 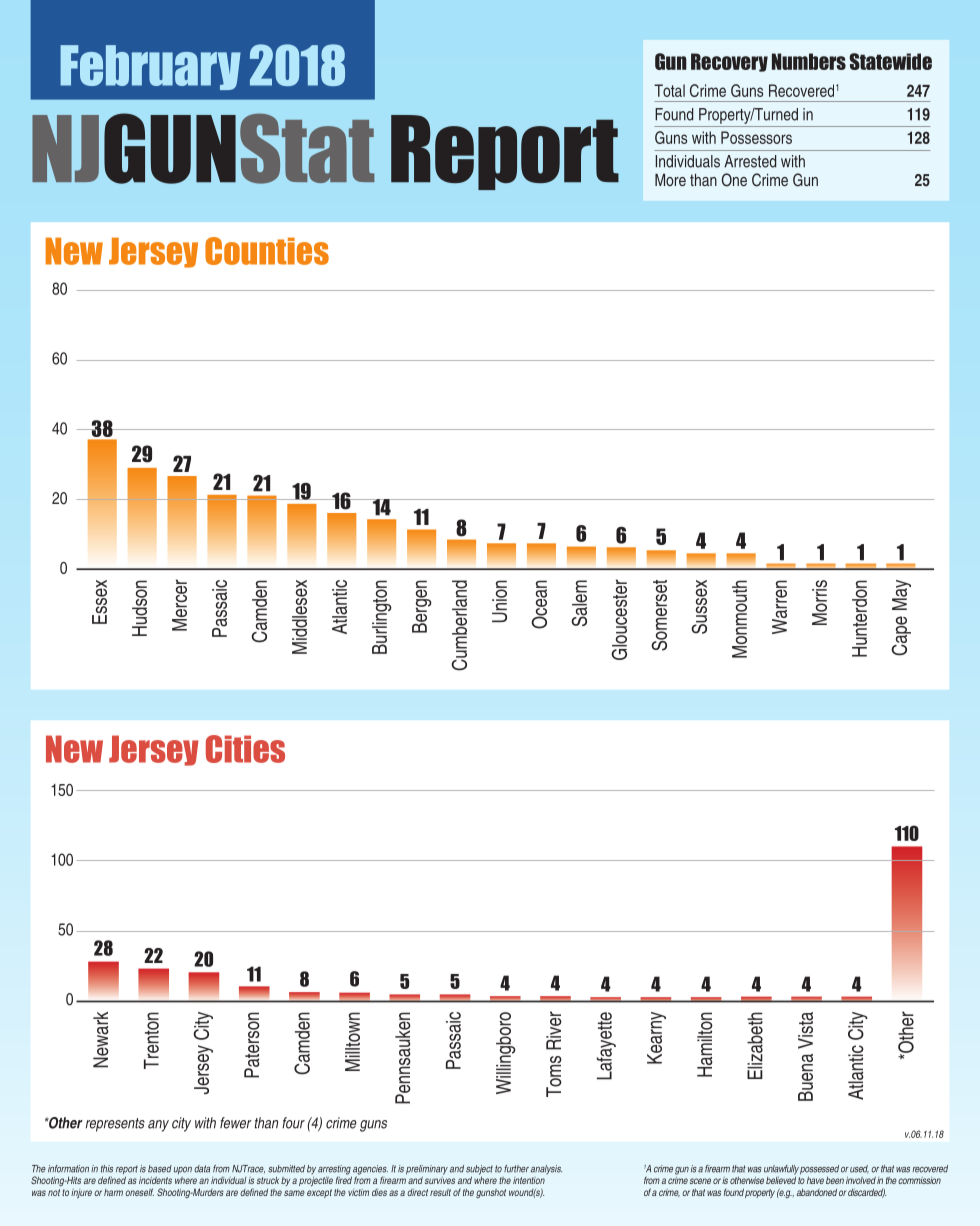 What do you see at coordinates (245, 749) in the document?
I see `Cities` at bounding box center [245, 749].
